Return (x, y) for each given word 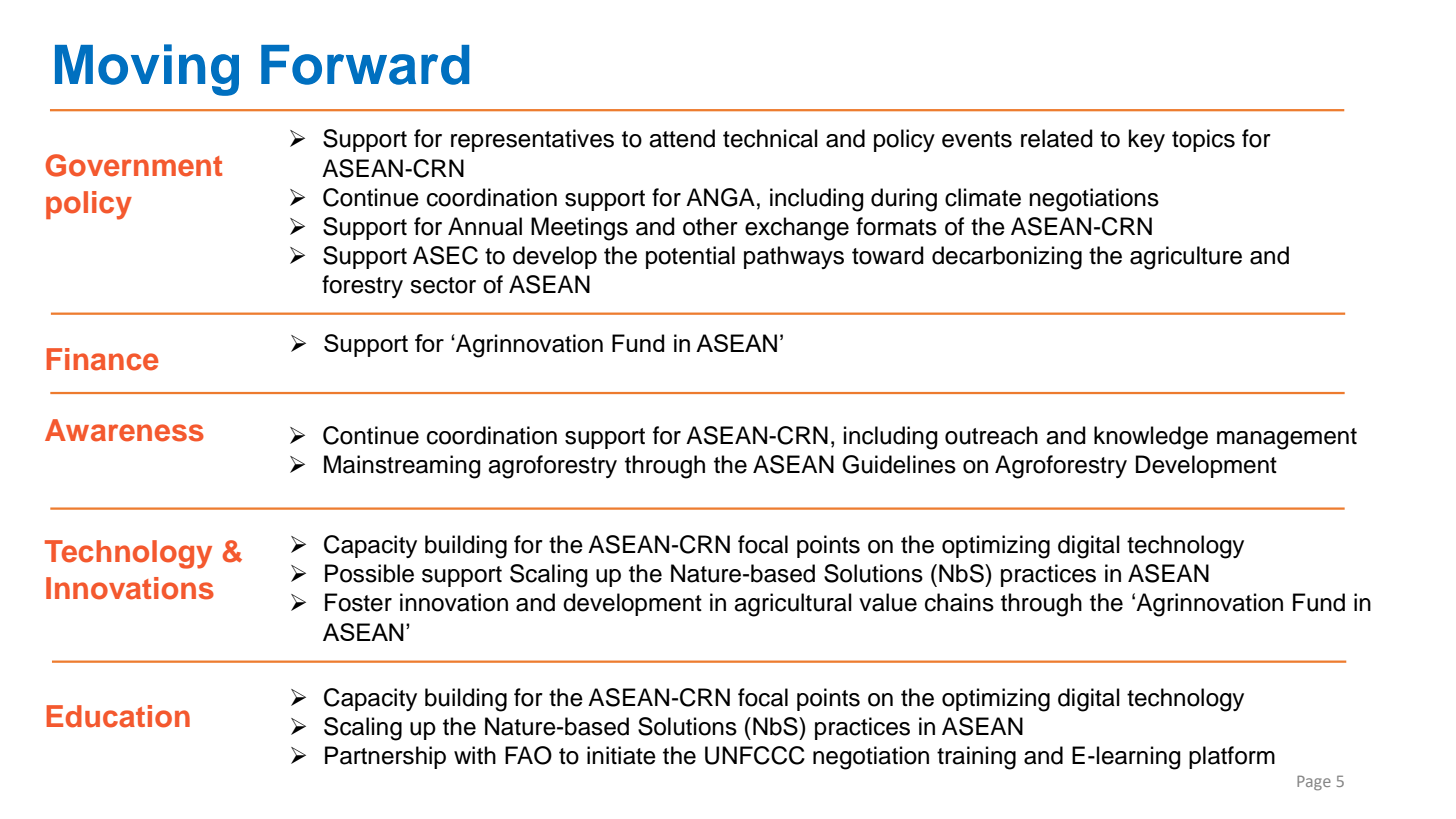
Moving (147, 70)
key (1147, 140)
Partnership (385, 757)
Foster (358, 602)
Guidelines (899, 464)
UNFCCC (755, 755)
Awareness (124, 430)
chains (959, 602)
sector (443, 285)
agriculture (1186, 258)
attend (682, 138)
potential (690, 257)
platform (1232, 757)
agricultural (793, 605)
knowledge (1151, 438)
